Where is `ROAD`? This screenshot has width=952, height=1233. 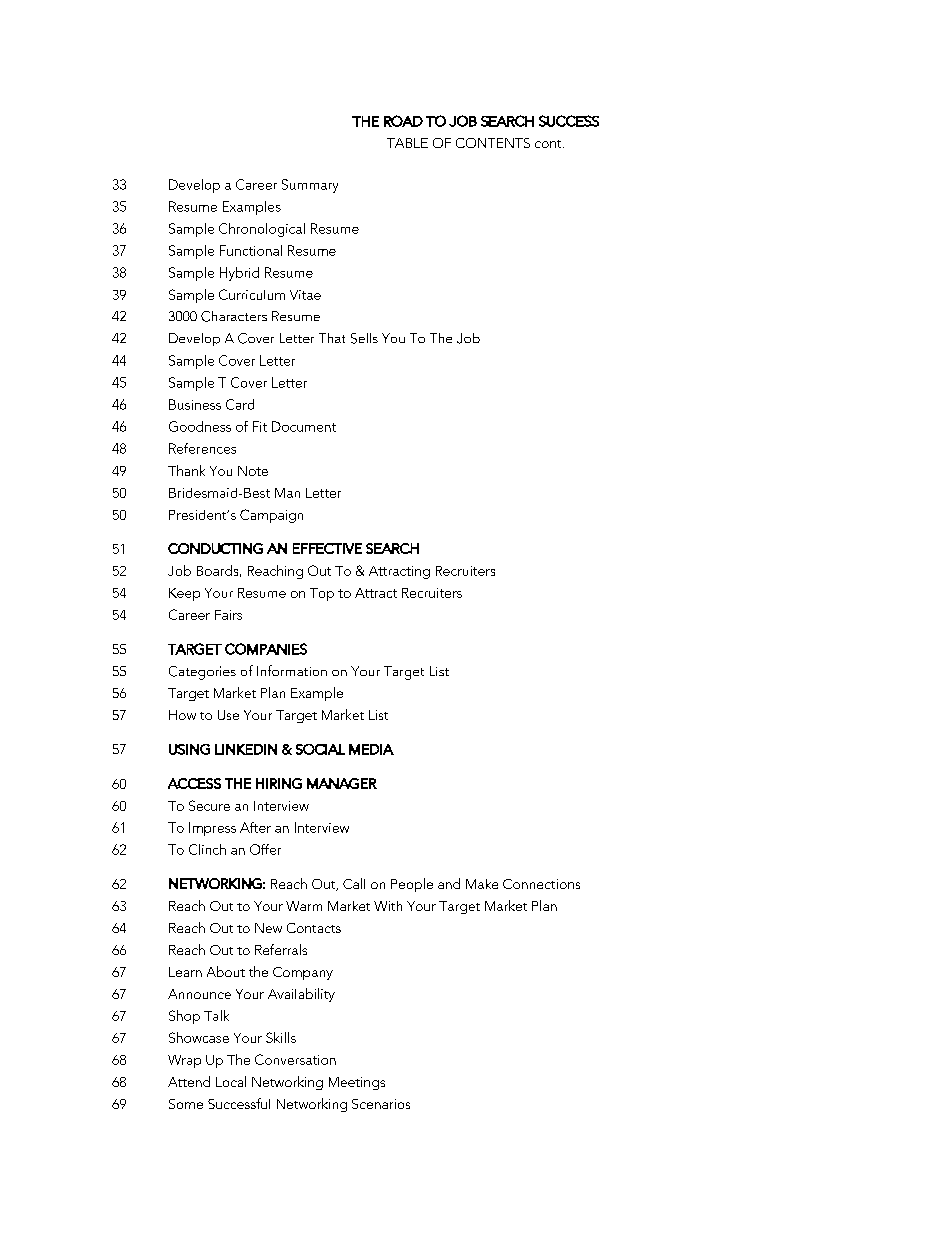 ROAD is located at coordinates (403, 121).
